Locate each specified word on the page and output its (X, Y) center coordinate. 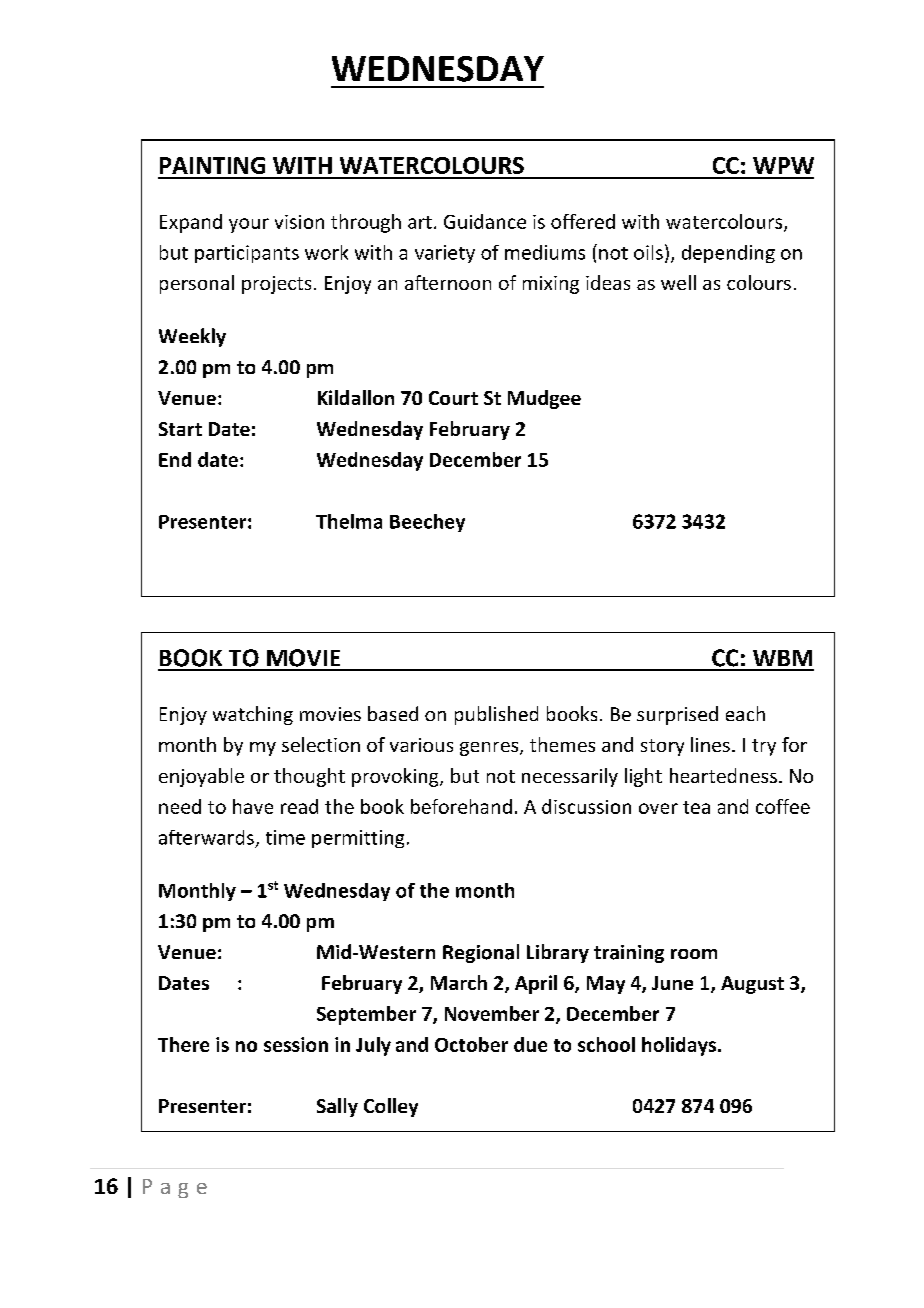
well (678, 282)
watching (253, 715)
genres (490, 749)
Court (453, 398)
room (694, 954)
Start (180, 429)
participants (247, 254)
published (496, 715)
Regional (481, 953)
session (296, 1044)
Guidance (485, 221)
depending (728, 254)
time (285, 837)
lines (710, 744)
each (745, 713)
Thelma (349, 521)
